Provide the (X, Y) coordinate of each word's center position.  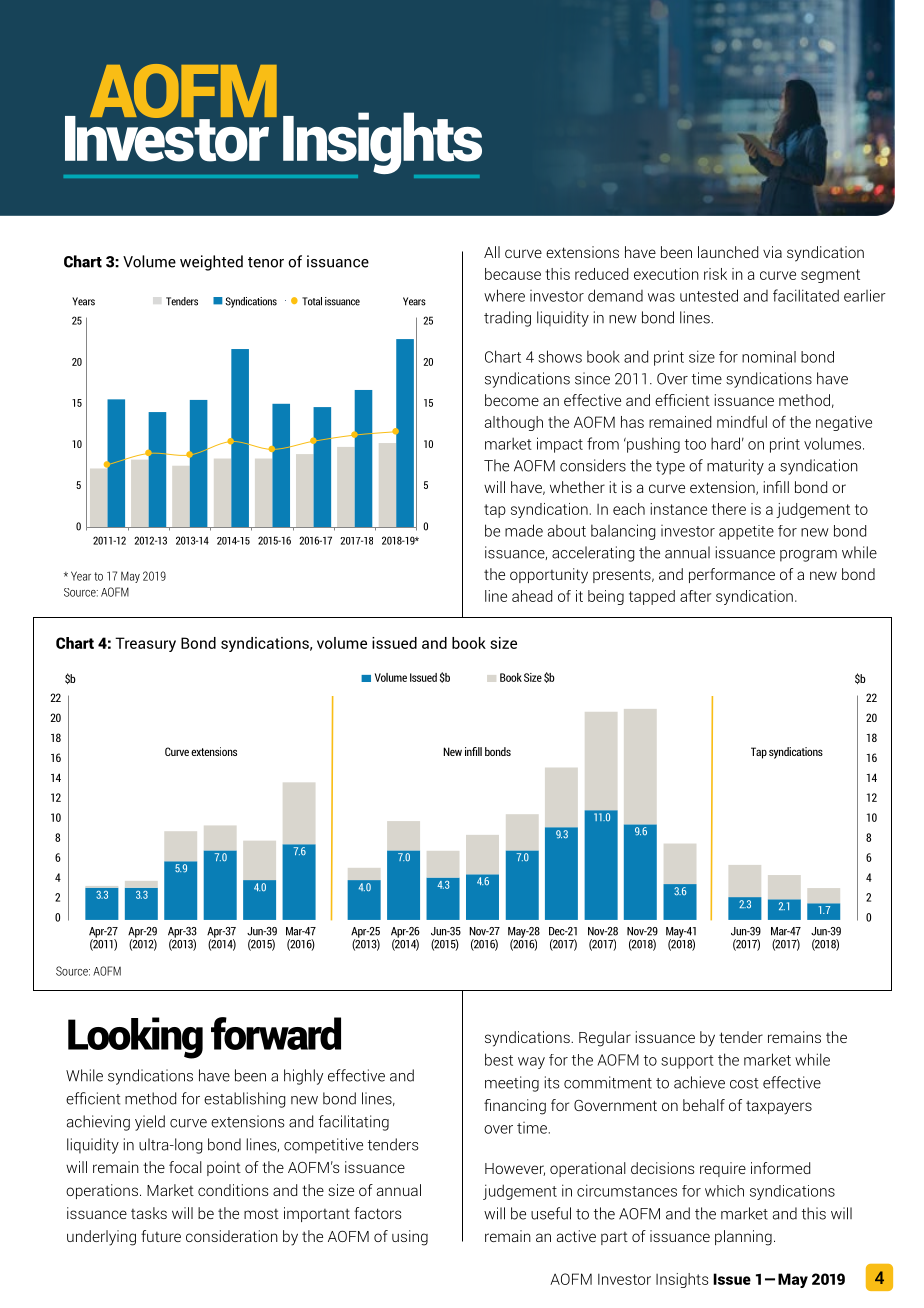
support (687, 1062)
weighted (211, 263)
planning (743, 1238)
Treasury (145, 644)
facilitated (806, 295)
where (504, 295)
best (499, 1059)
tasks (149, 1213)
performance (732, 575)
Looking (135, 1038)
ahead (532, 596)
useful (551, 1213)
